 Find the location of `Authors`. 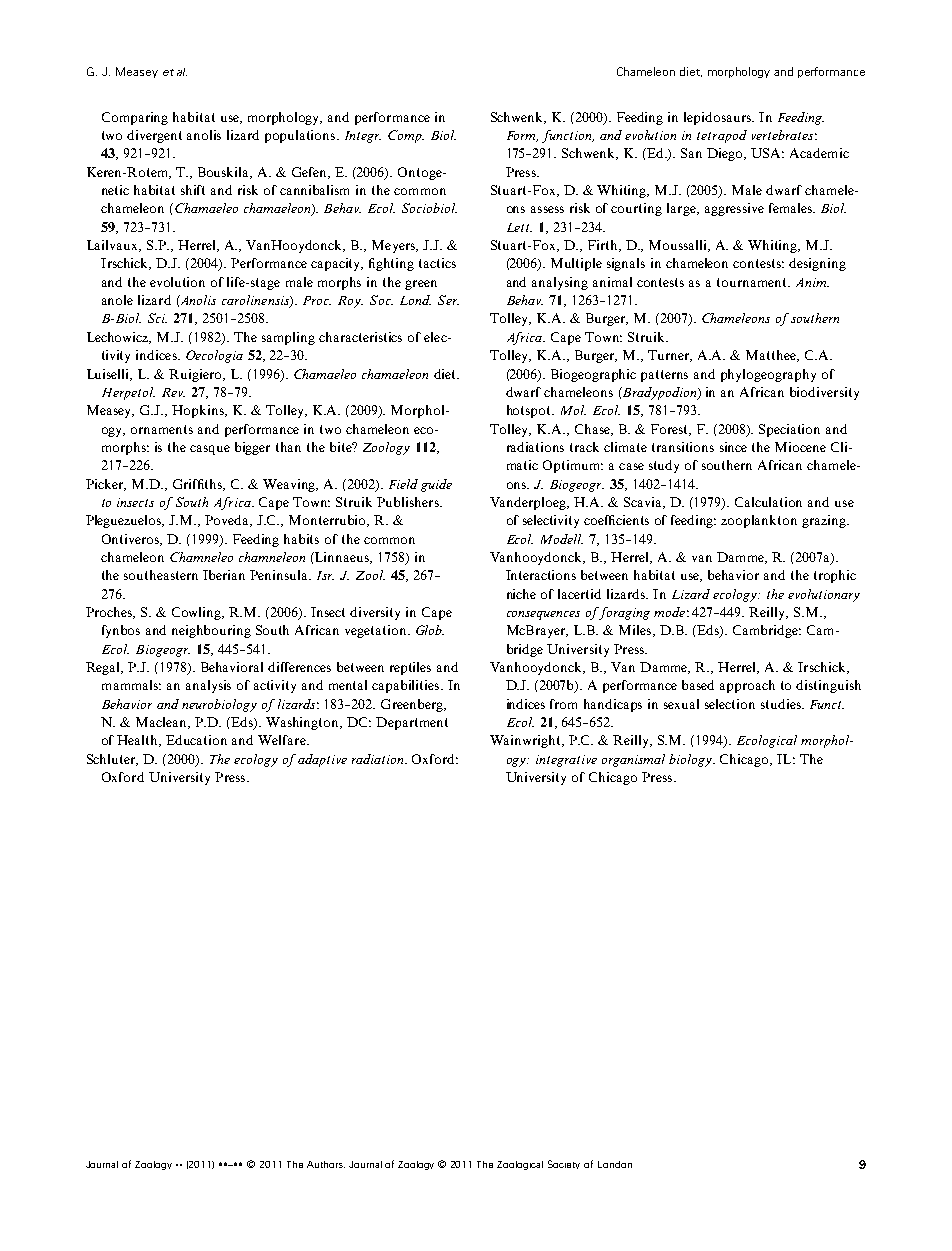

Authors is located at coordinates (326, 1164).
